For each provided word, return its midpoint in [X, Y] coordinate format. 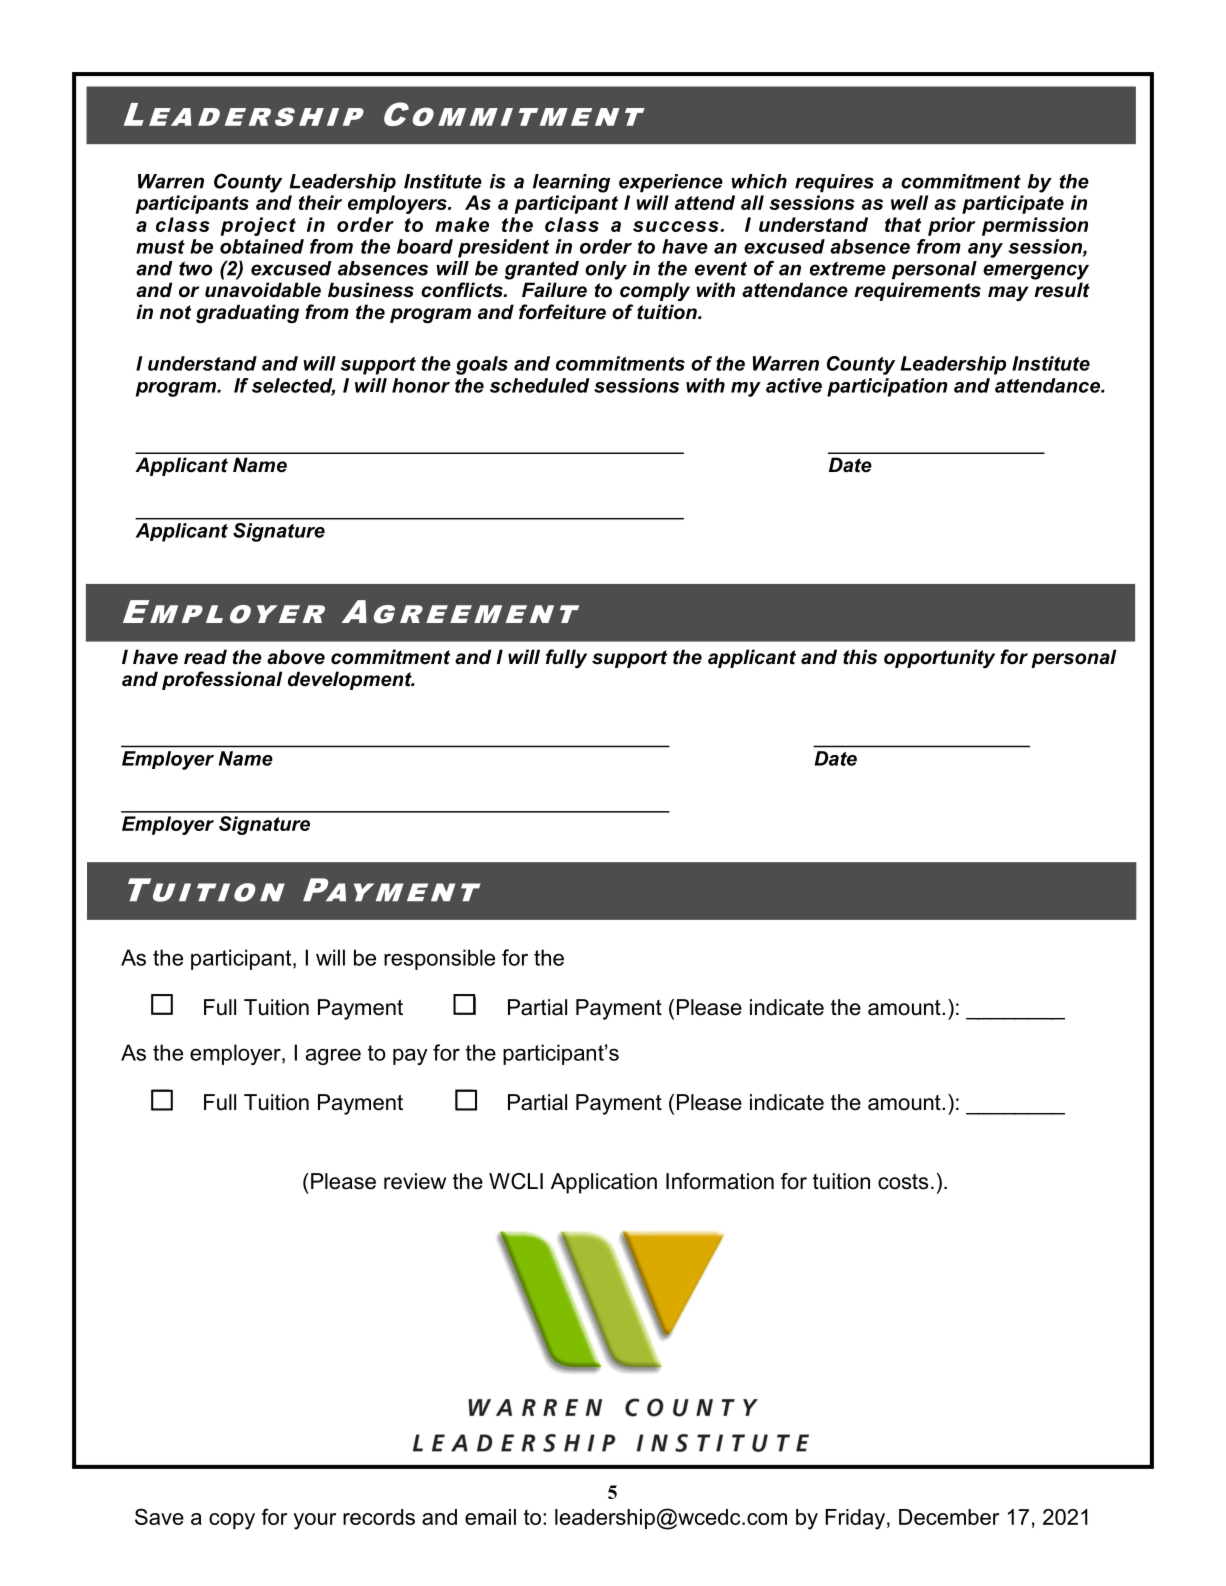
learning [571, 183]
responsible [439, 959]
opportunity [939, 658]
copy [232, 1521]
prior [952, 226]
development [351, 680]
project [258, 226]
